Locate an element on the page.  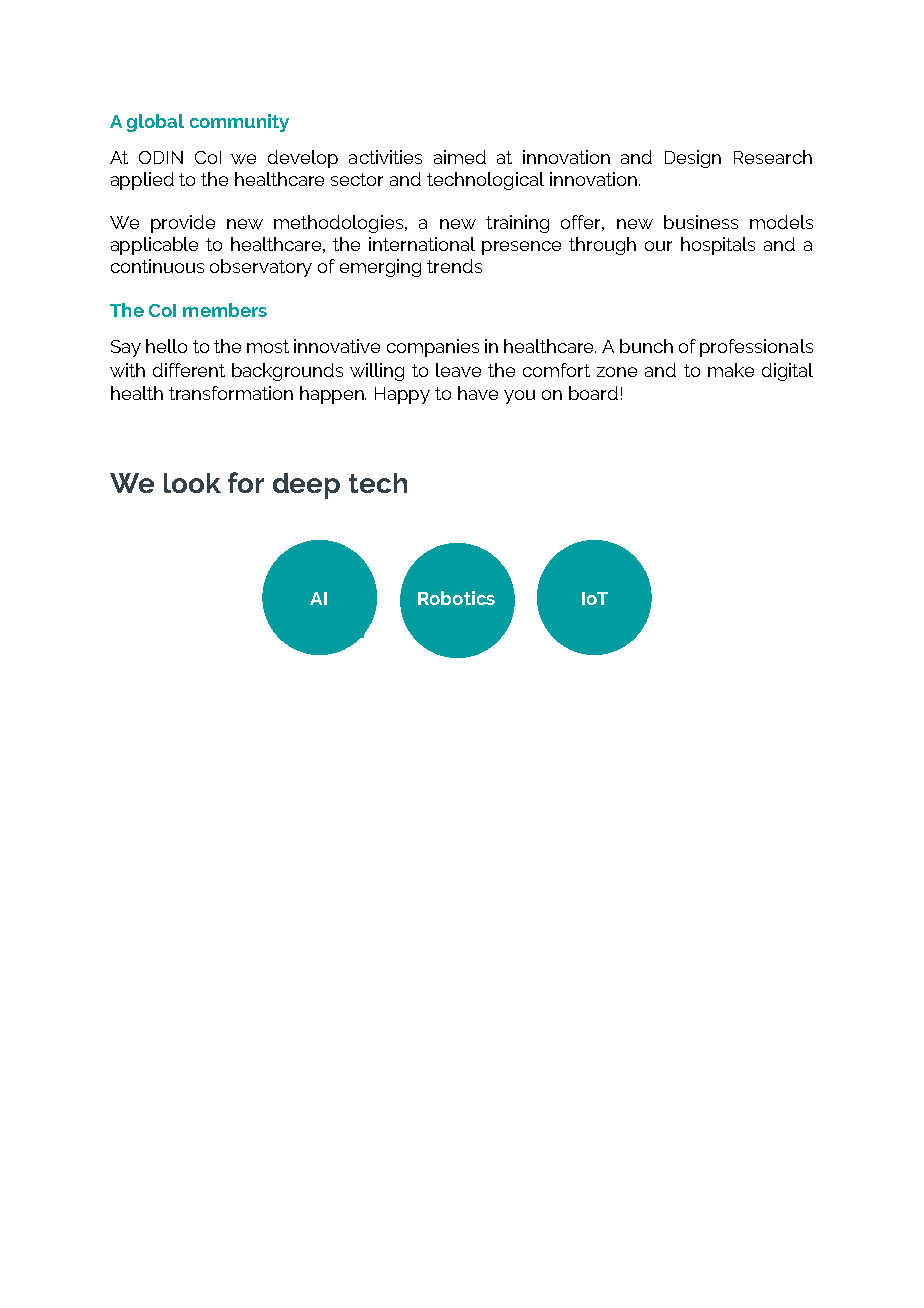
aimed is located at coordinates (460, 157).
